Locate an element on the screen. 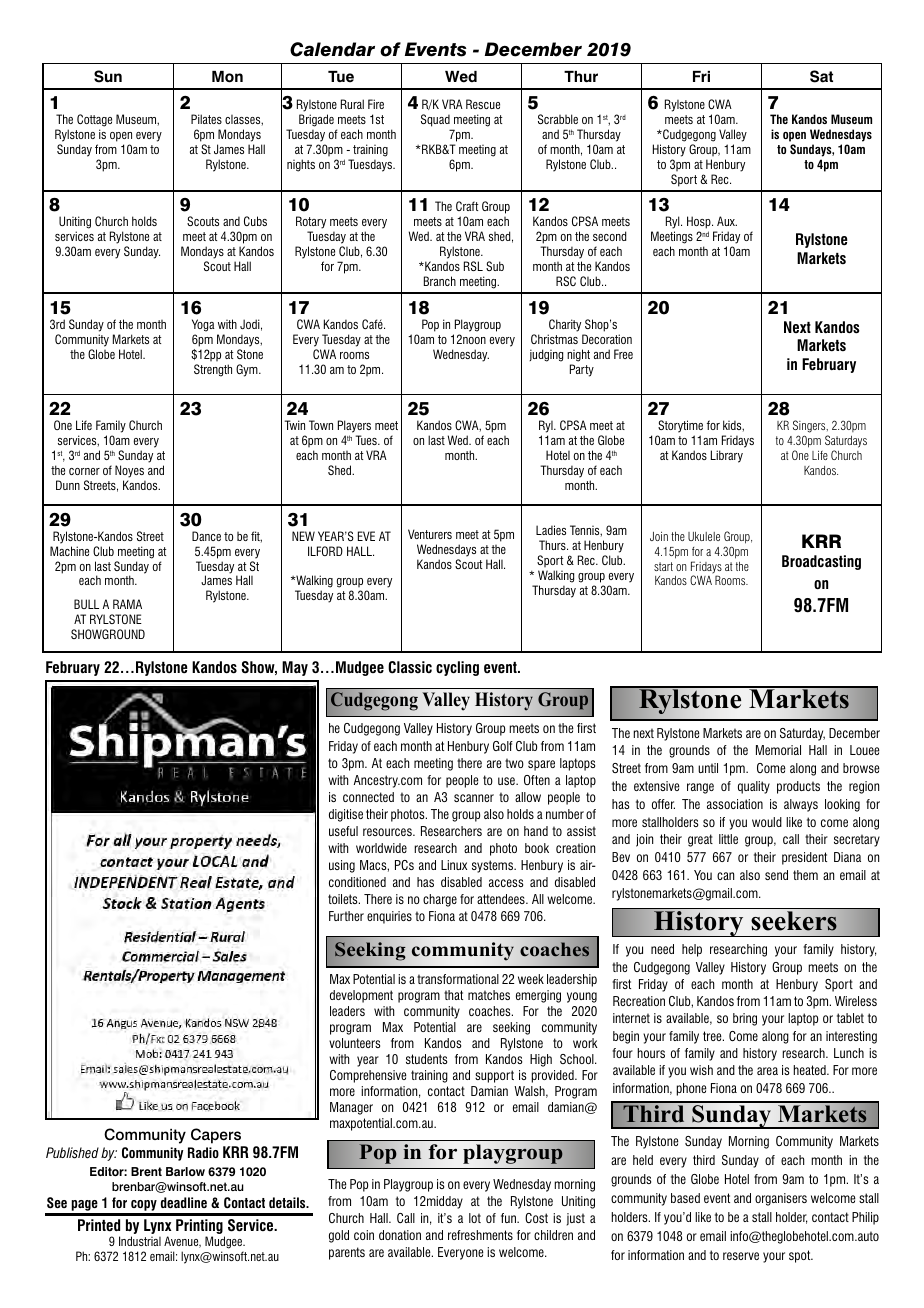  organisers is located at coordinates (781, 1199).
